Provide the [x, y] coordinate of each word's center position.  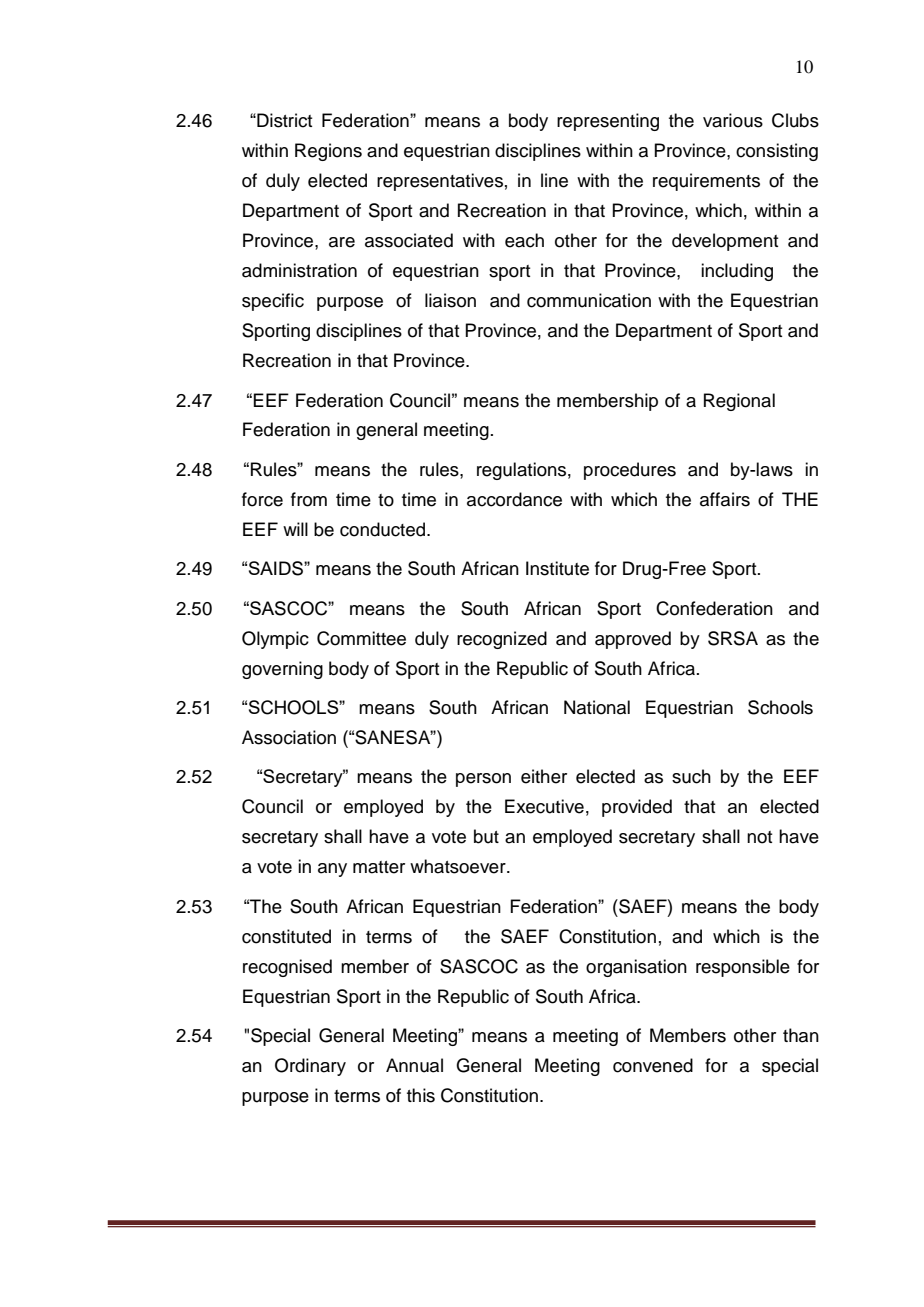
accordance [514, 499]
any [332, 870]
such [691, 776]
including [737, 272]
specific [273, 302]
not [759, 837]
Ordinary [310, 1067]
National [597, 707]
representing [608, 122]
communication [589, 300]
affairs [725, 499]
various [733, 120]
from [309, 499]
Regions [328, 152]
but [486, 836]
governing [282, 670]
